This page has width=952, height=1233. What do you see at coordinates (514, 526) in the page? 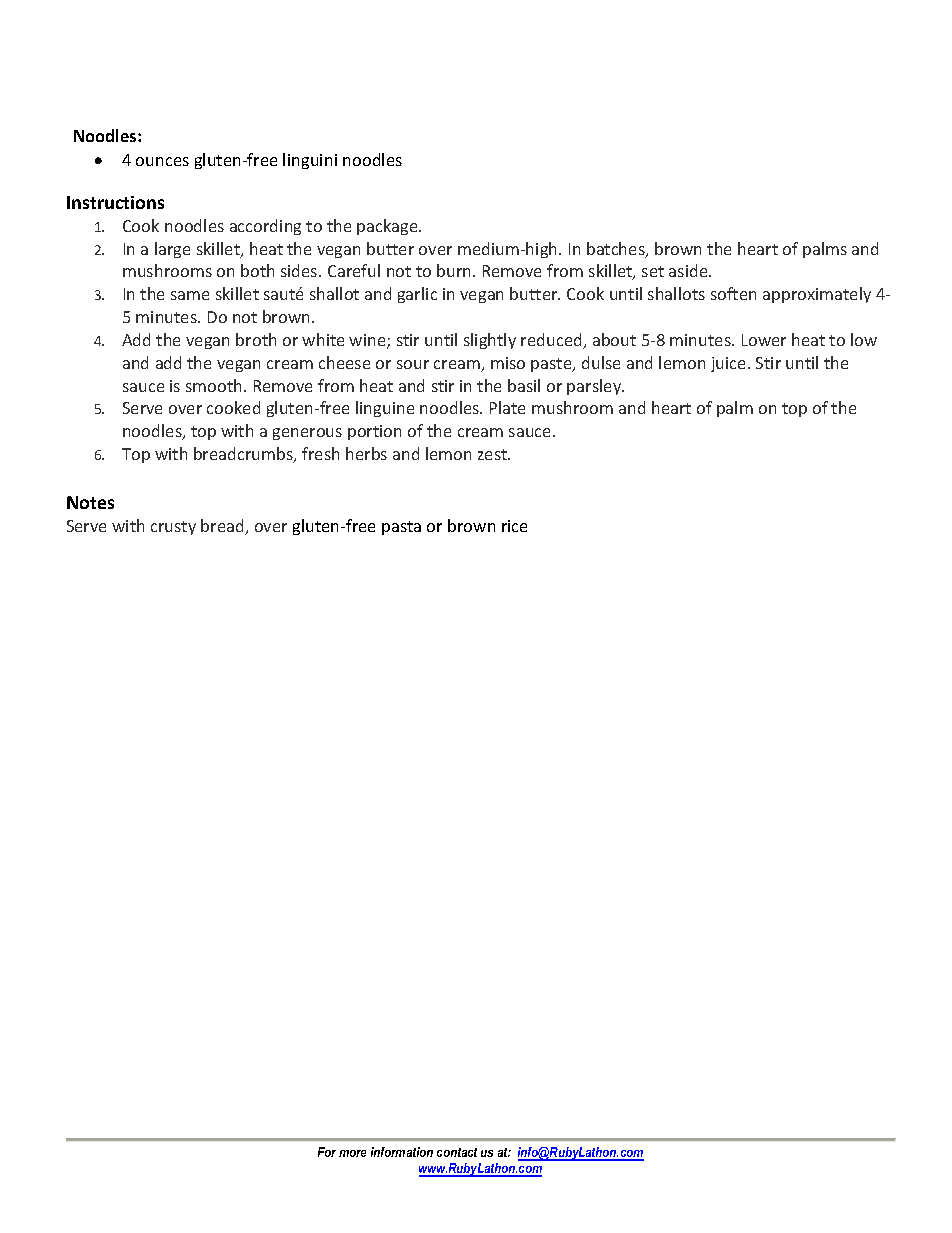
I see `rice` at bounding box center [514, 526].
